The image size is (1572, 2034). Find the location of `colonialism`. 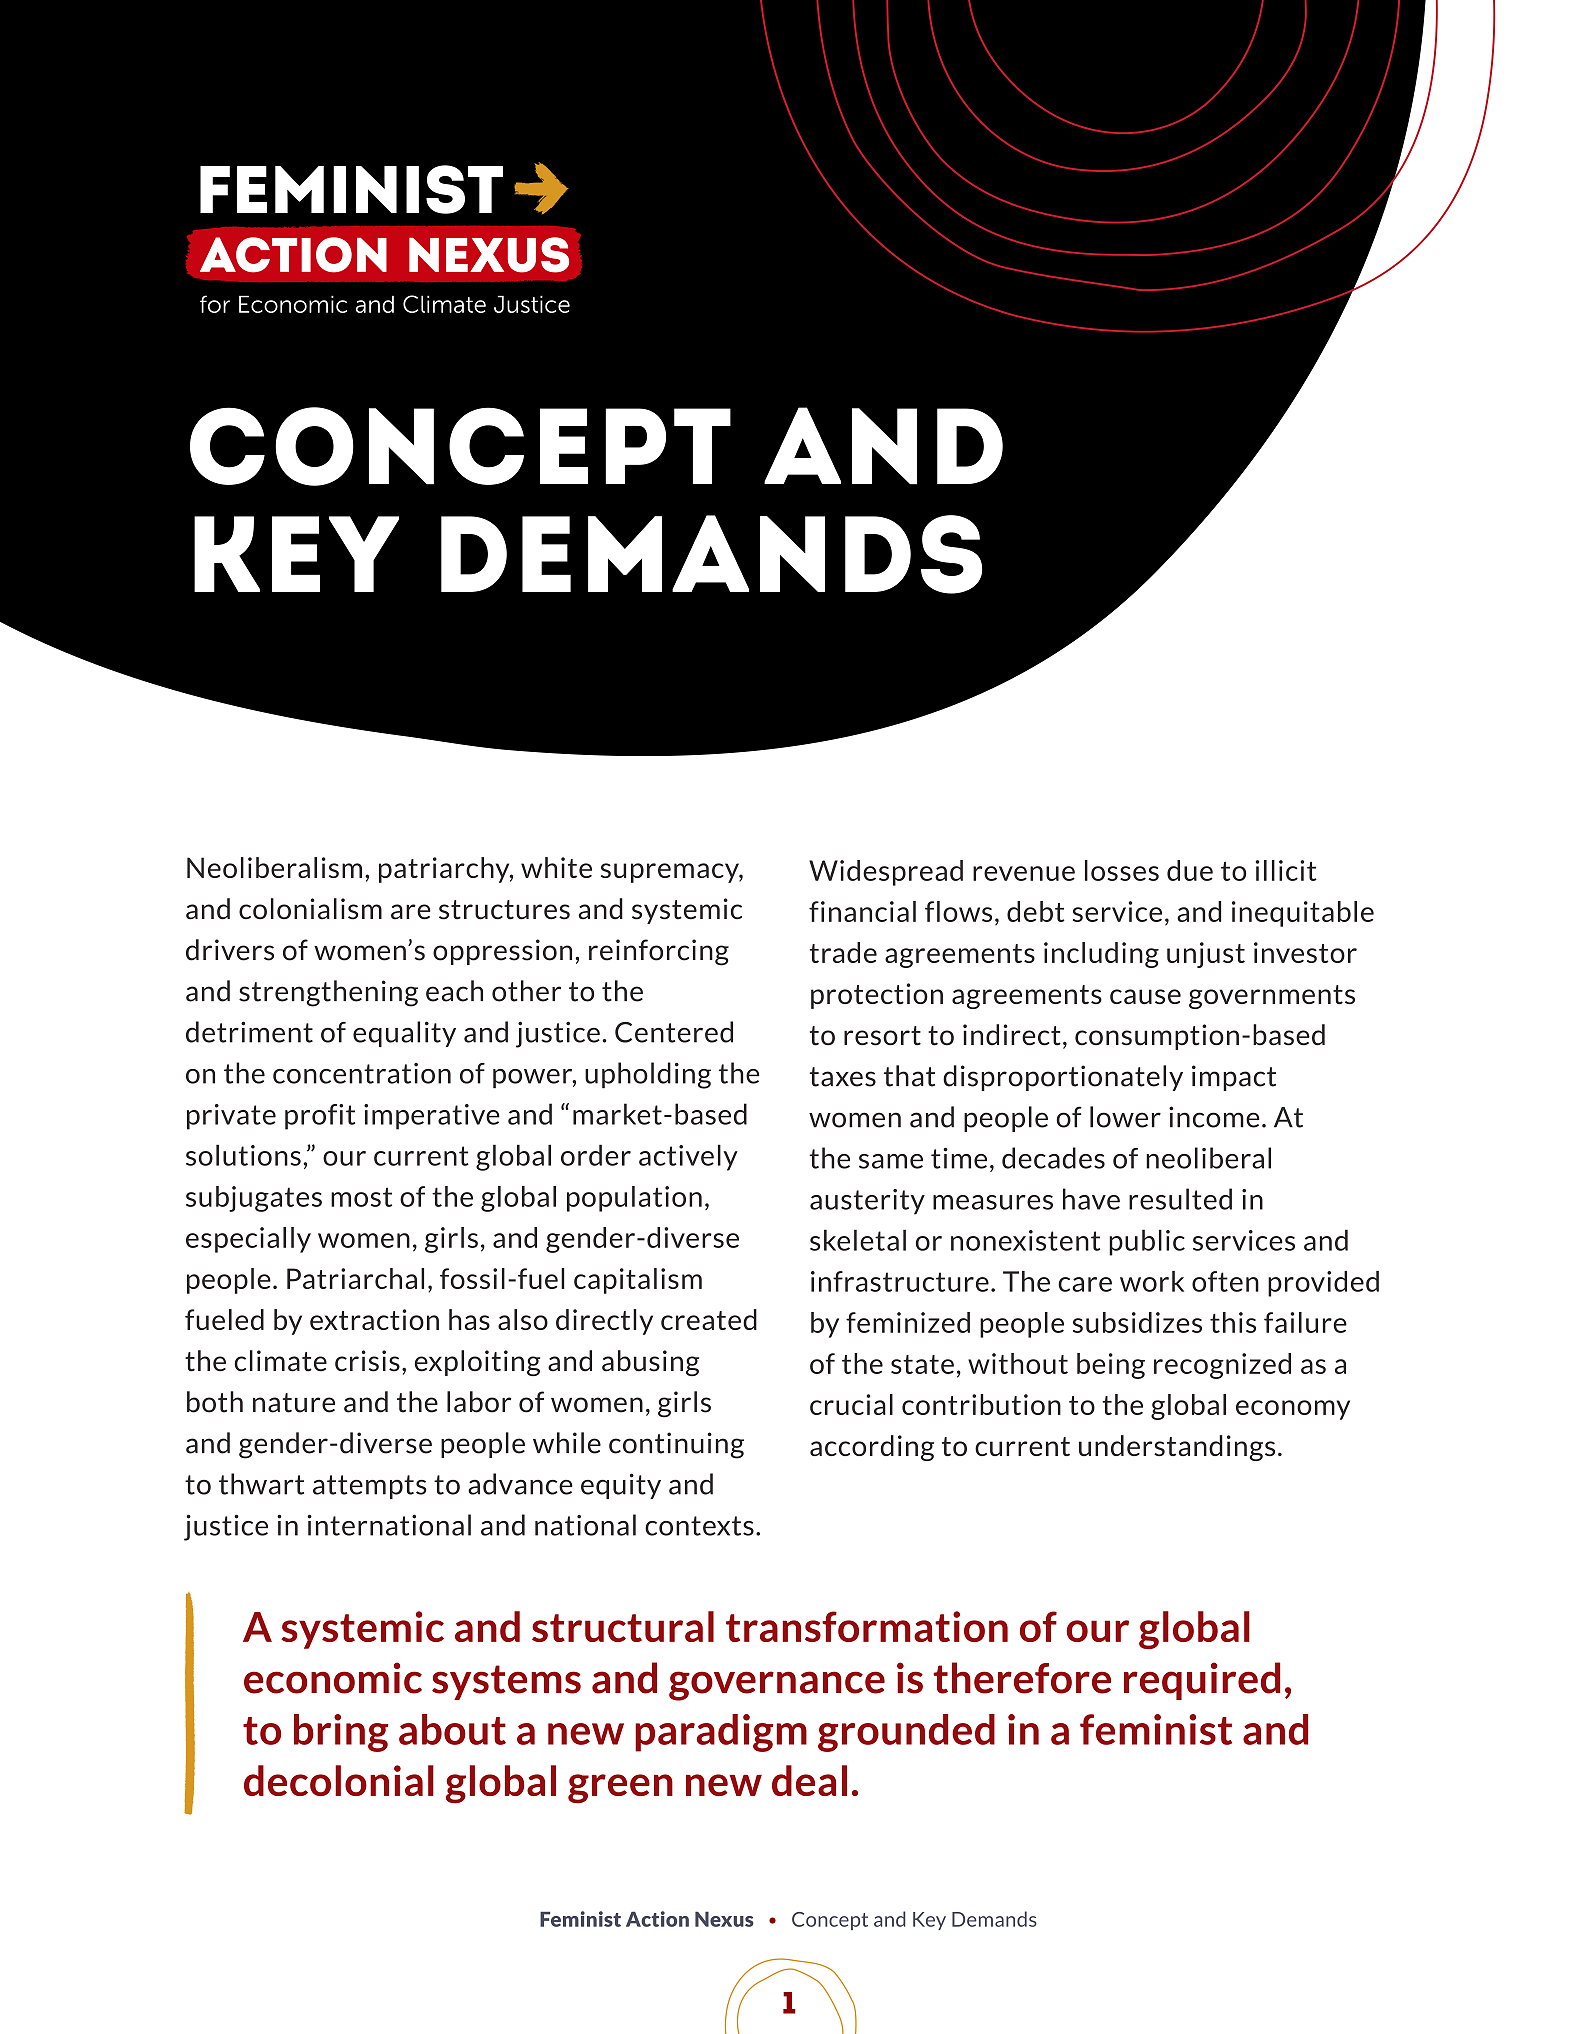

colonialism is located at coordinates (310, 909).
